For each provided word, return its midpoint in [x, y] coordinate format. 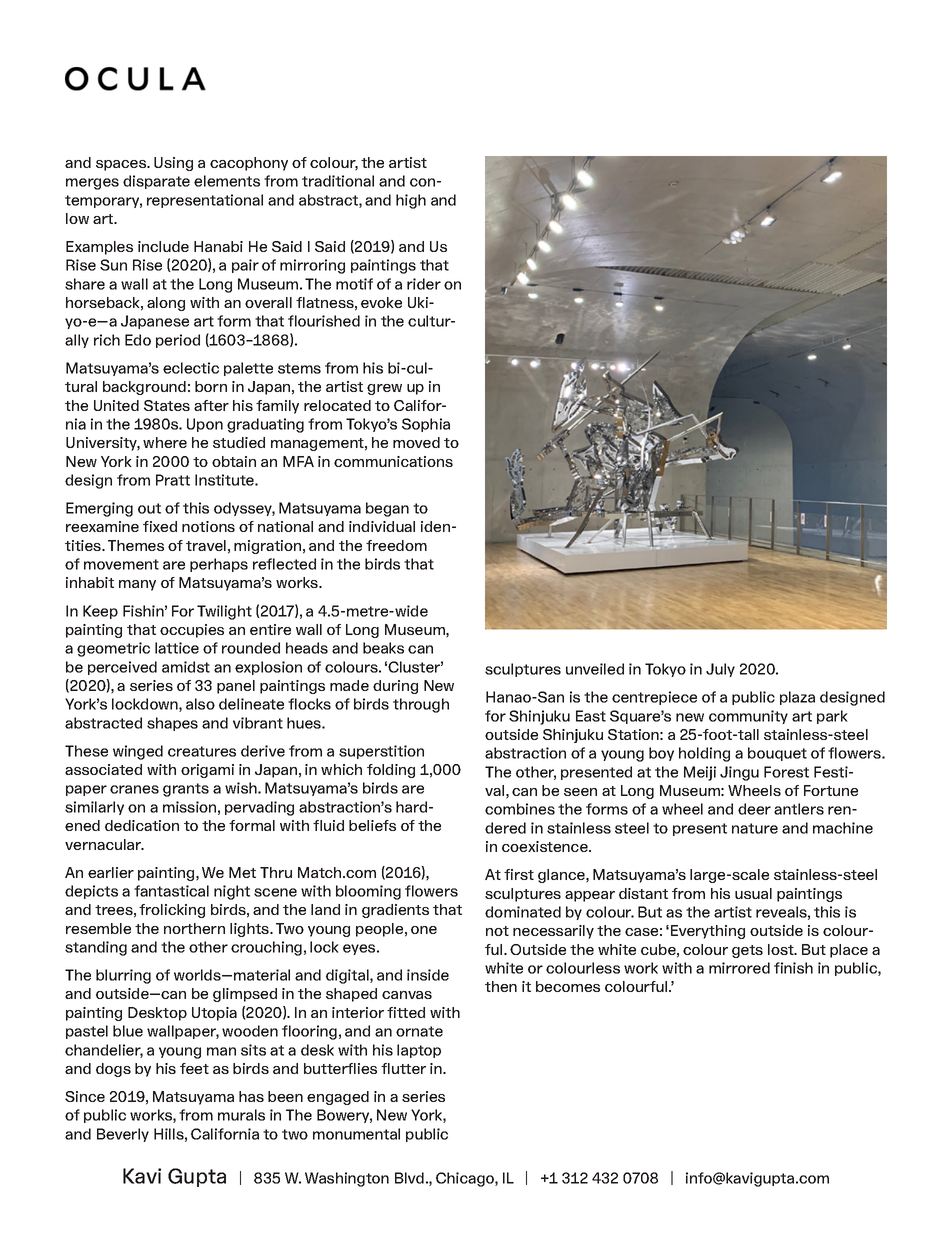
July [720, 670]
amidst [186, 667]
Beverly [123, 1135]
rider [424, 284]
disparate [156, 182]
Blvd [409, 1178]
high [411, 201]
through [421, 705]
